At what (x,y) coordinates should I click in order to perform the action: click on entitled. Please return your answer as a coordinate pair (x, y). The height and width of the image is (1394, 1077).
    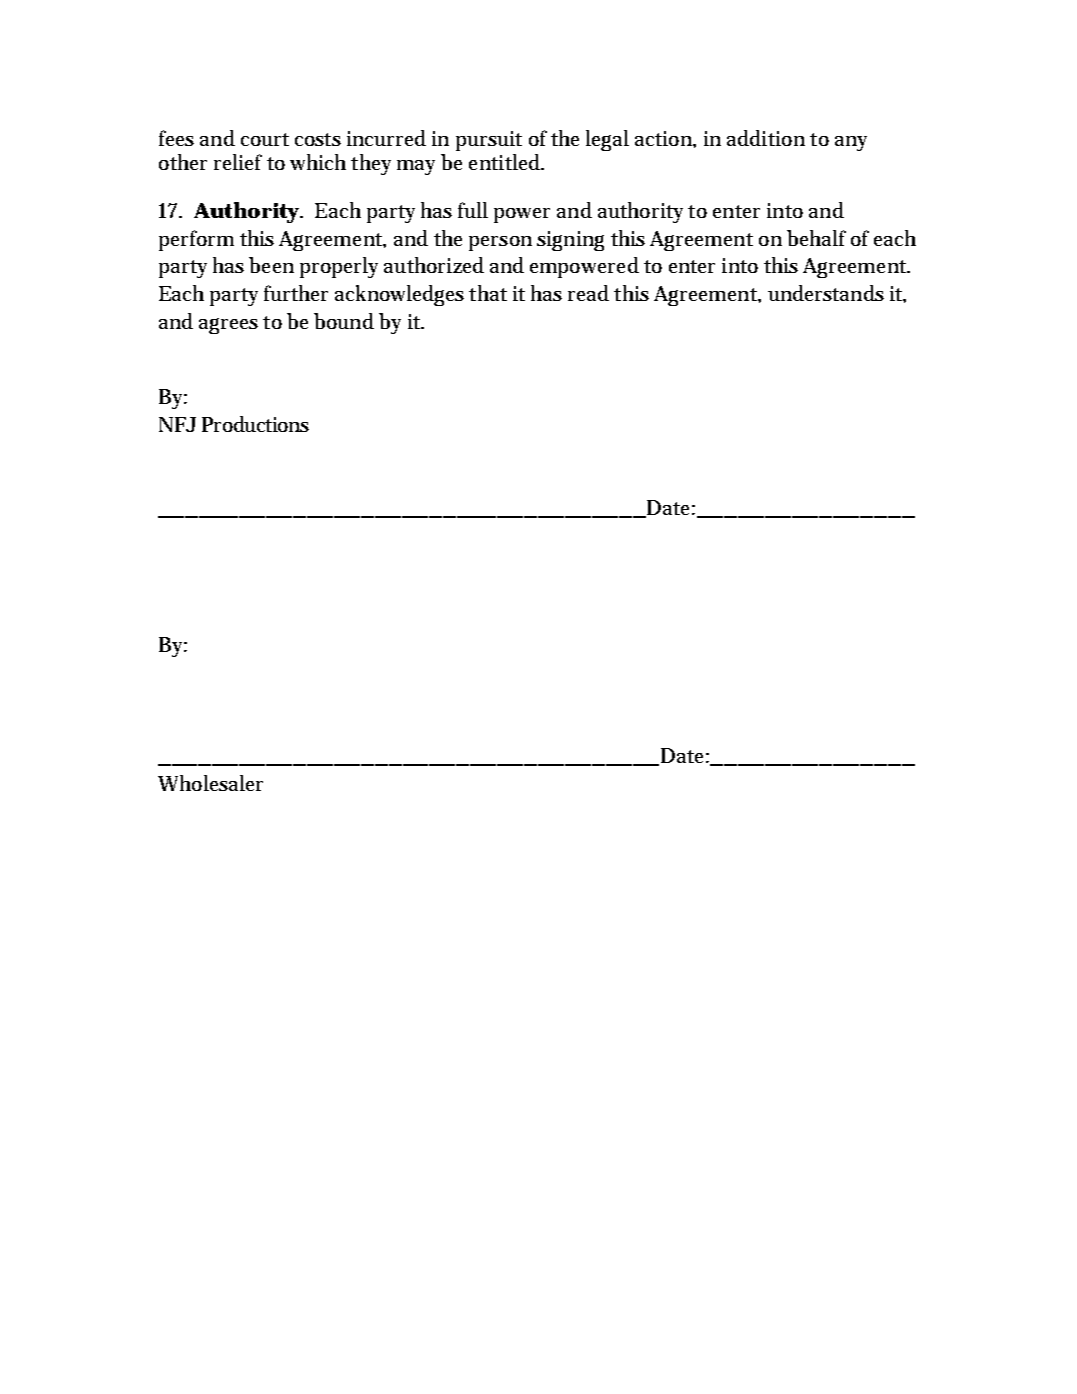
    Looking at the image, I should click on (506, 162).
